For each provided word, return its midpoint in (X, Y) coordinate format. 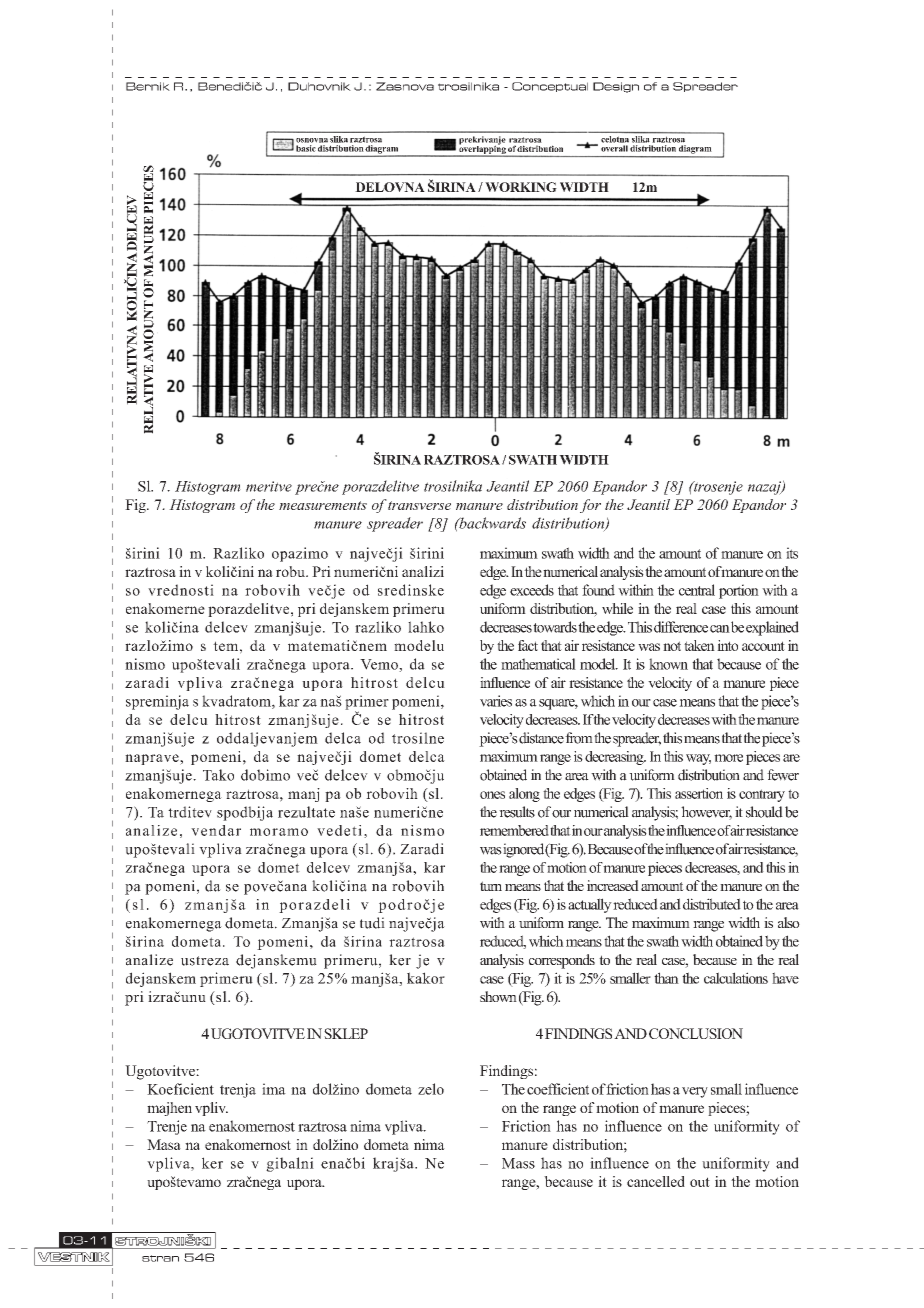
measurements (323, 505)
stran (160, 1258)
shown (498, 996)
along (524, 795)
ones (492, 795)
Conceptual (550, 87)
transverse (419, 505)
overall (614, 148)
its (792, 553)
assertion (699, 793)
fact (528, 645)
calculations (736, 978)
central (697, 590)
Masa (164, 1144)
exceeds (532, 590)
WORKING (521, 187)
